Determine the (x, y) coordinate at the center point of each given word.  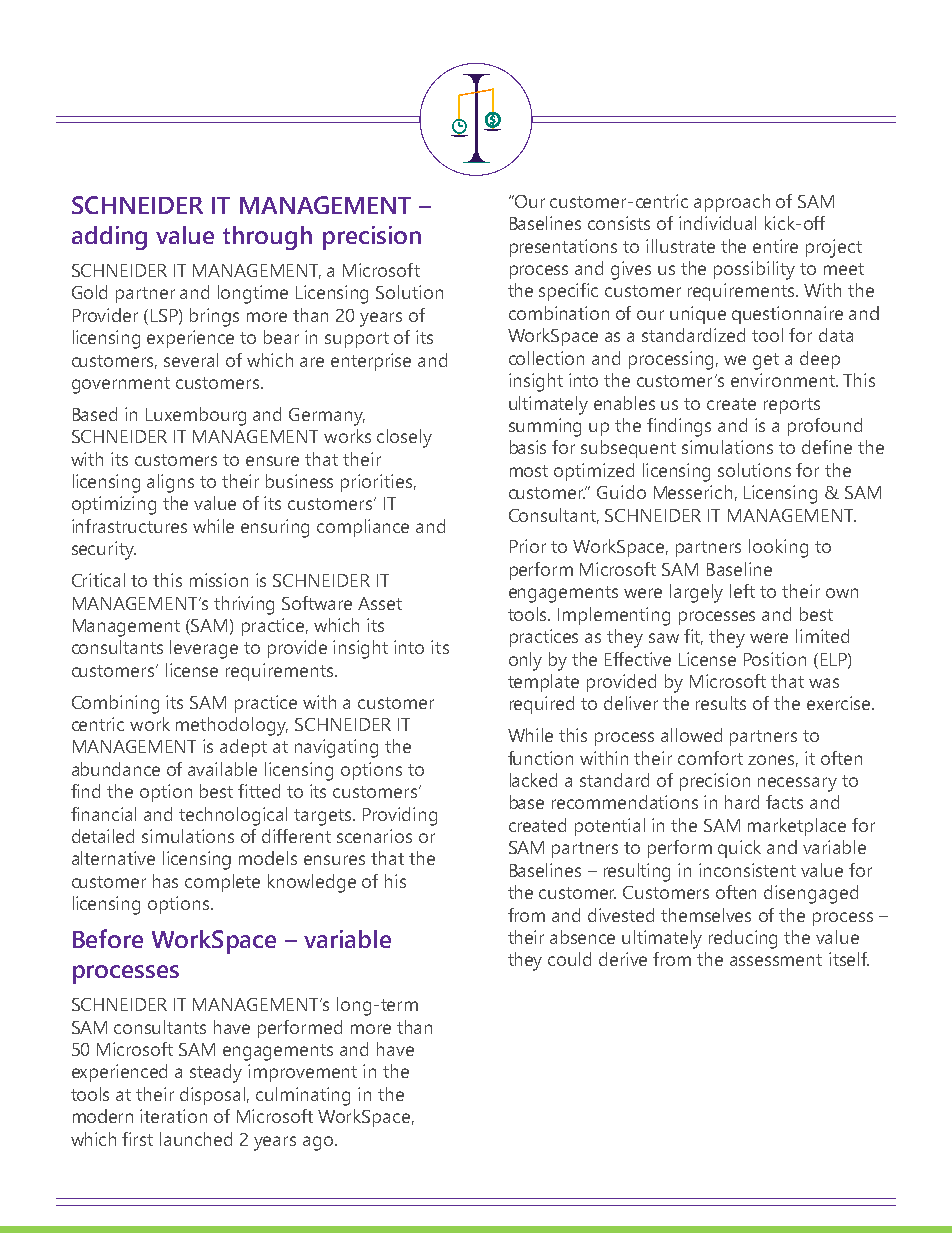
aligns (170, 483)
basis (528, 447)
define (827, 447)
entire (775, 246)
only (525, 661)
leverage (204, 649)
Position (775, 659)
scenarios (374, 836)
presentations (563, 248)
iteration (173, 1116)
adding (109, 238)
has (165, 881)
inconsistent (747, 870)
